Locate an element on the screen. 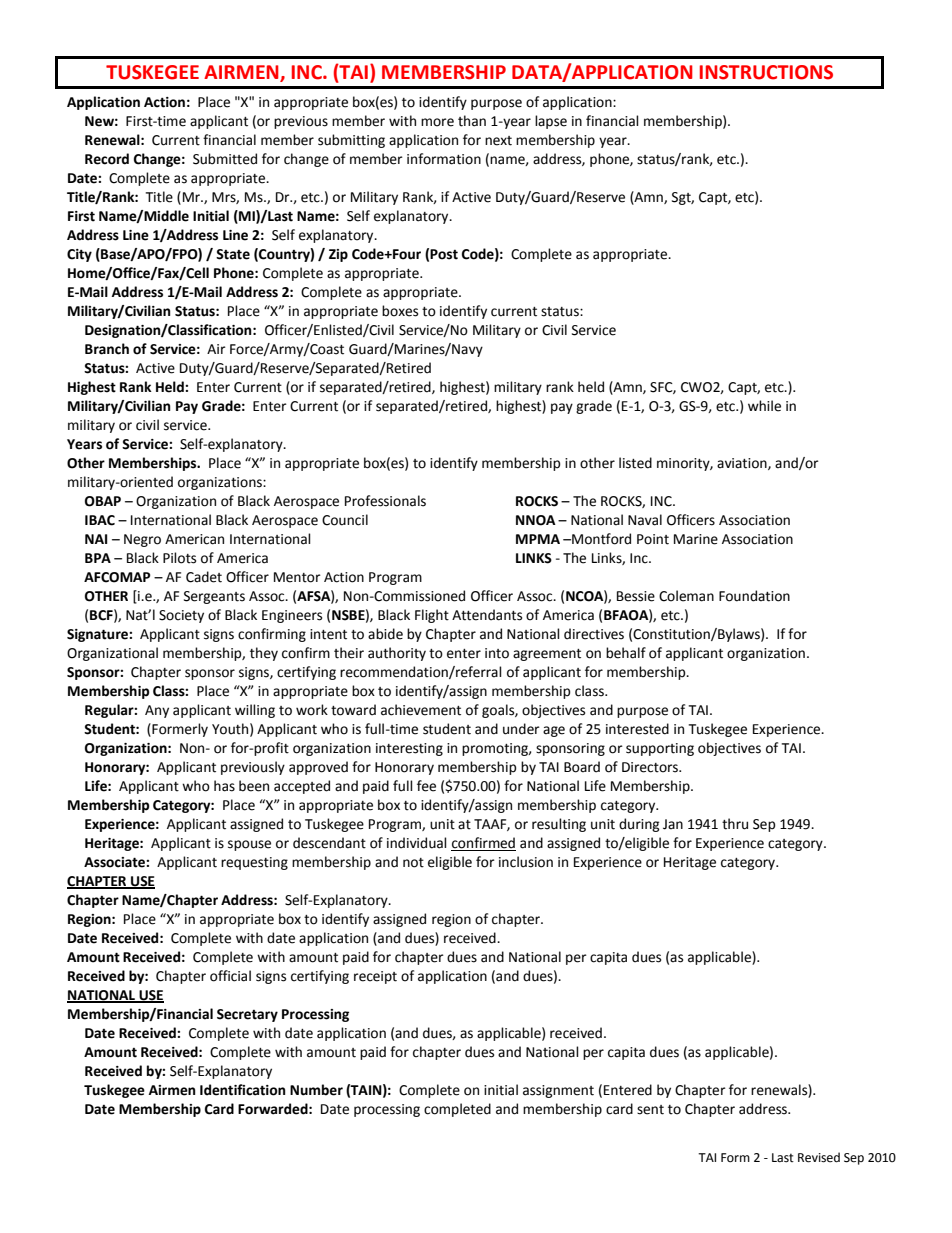 This screenshot has width=952, height=1233. while is located at coordinates (764, 406).
